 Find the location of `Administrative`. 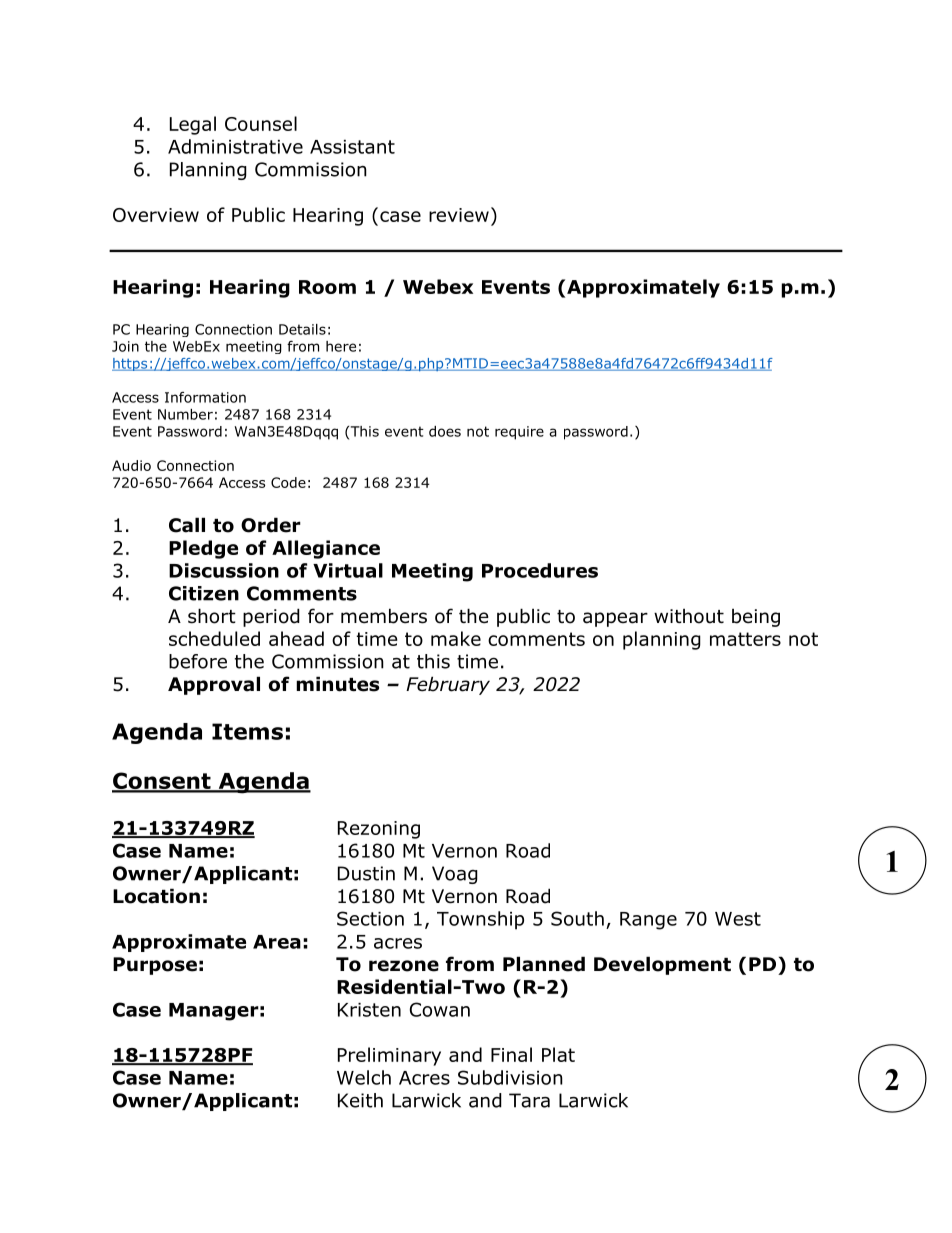

Administrative is located at coordinates (235, 146).
